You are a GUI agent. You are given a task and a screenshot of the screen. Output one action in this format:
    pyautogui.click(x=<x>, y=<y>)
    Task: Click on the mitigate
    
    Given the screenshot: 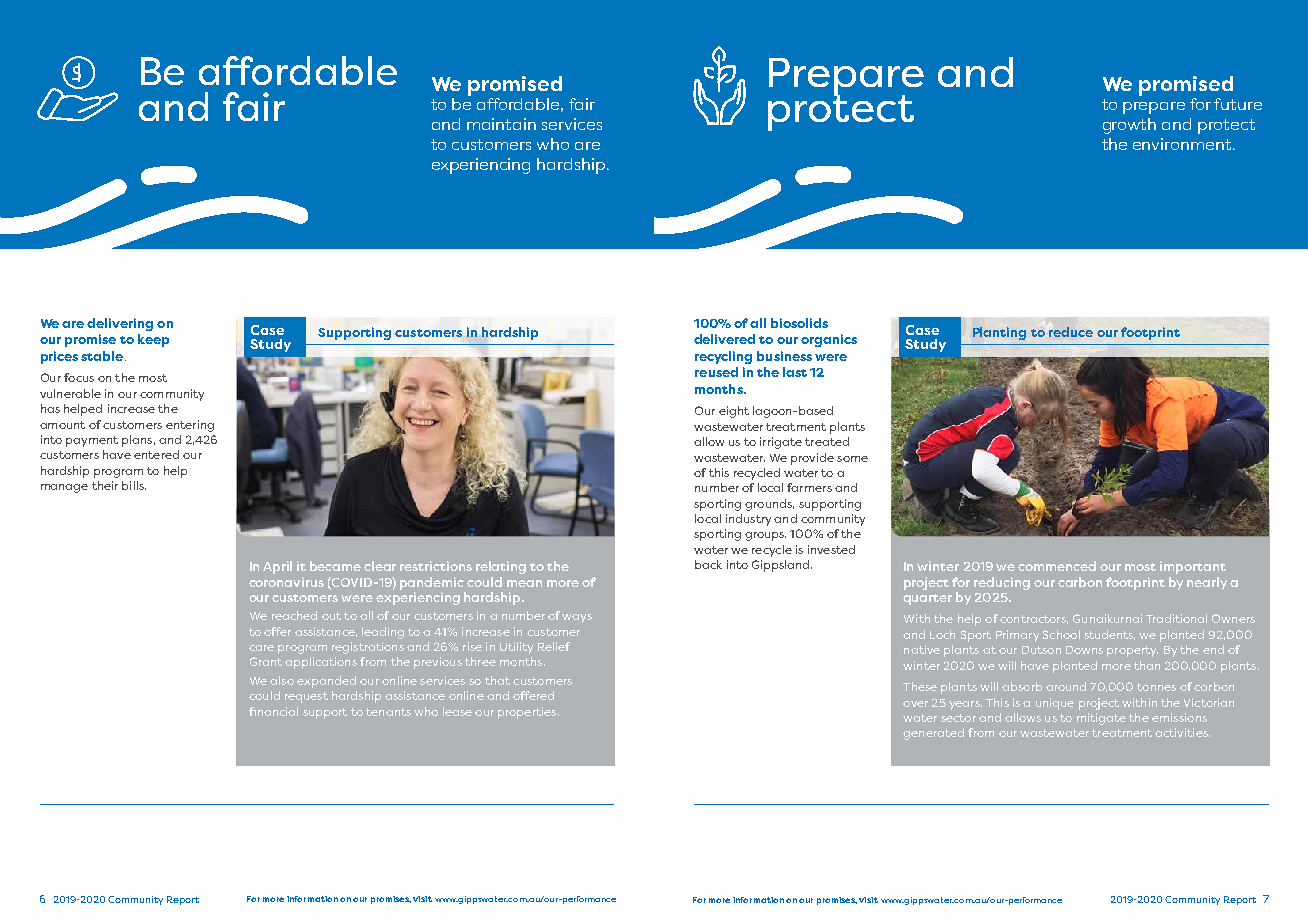 What is the action you would take?
    pyautogui.click(x=1101, y=719)
